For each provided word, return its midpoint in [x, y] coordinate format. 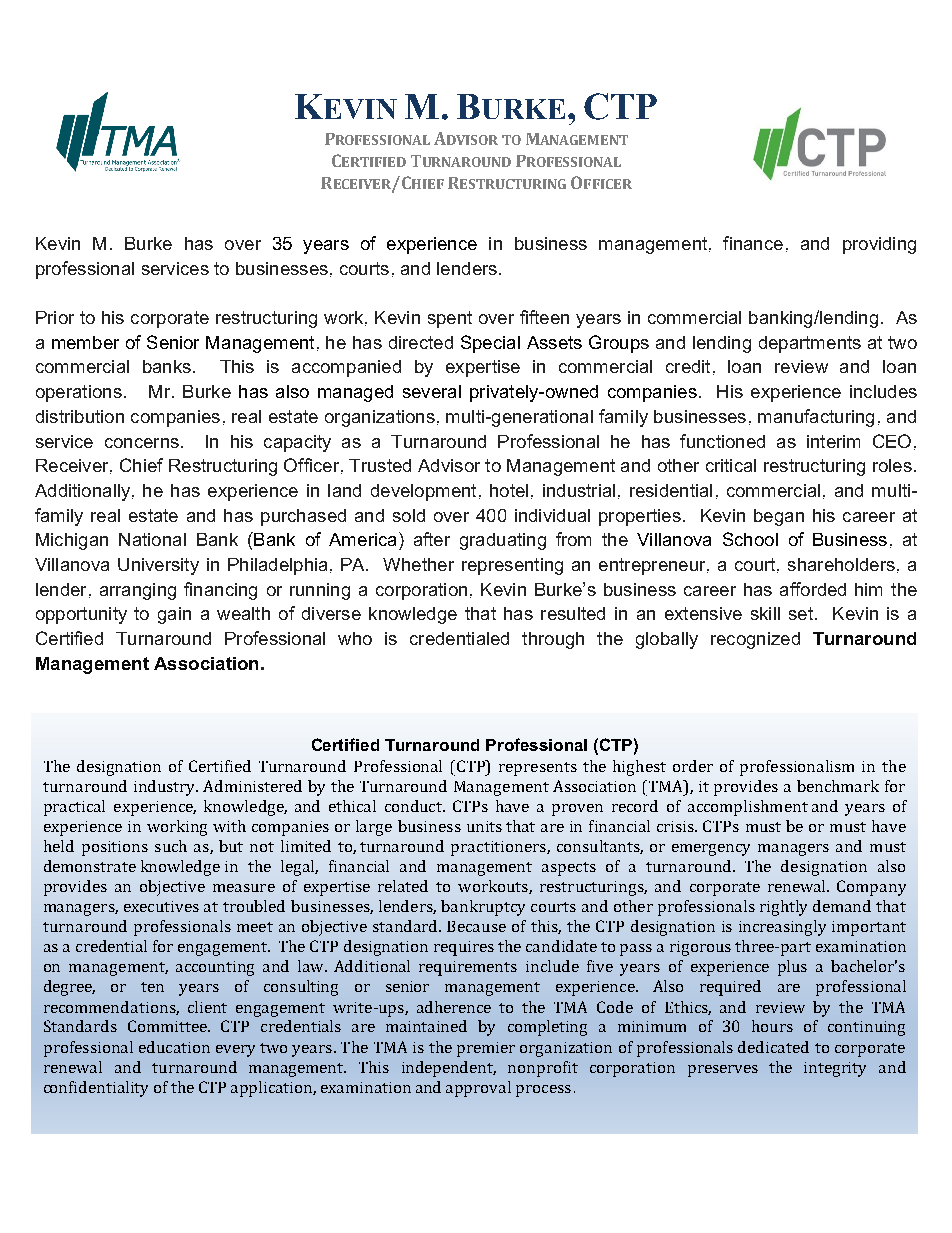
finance [753, 243]
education [174, 1047]
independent [449, 1069]
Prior [55, 317]
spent [450, 319]
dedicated [773, 1047]
